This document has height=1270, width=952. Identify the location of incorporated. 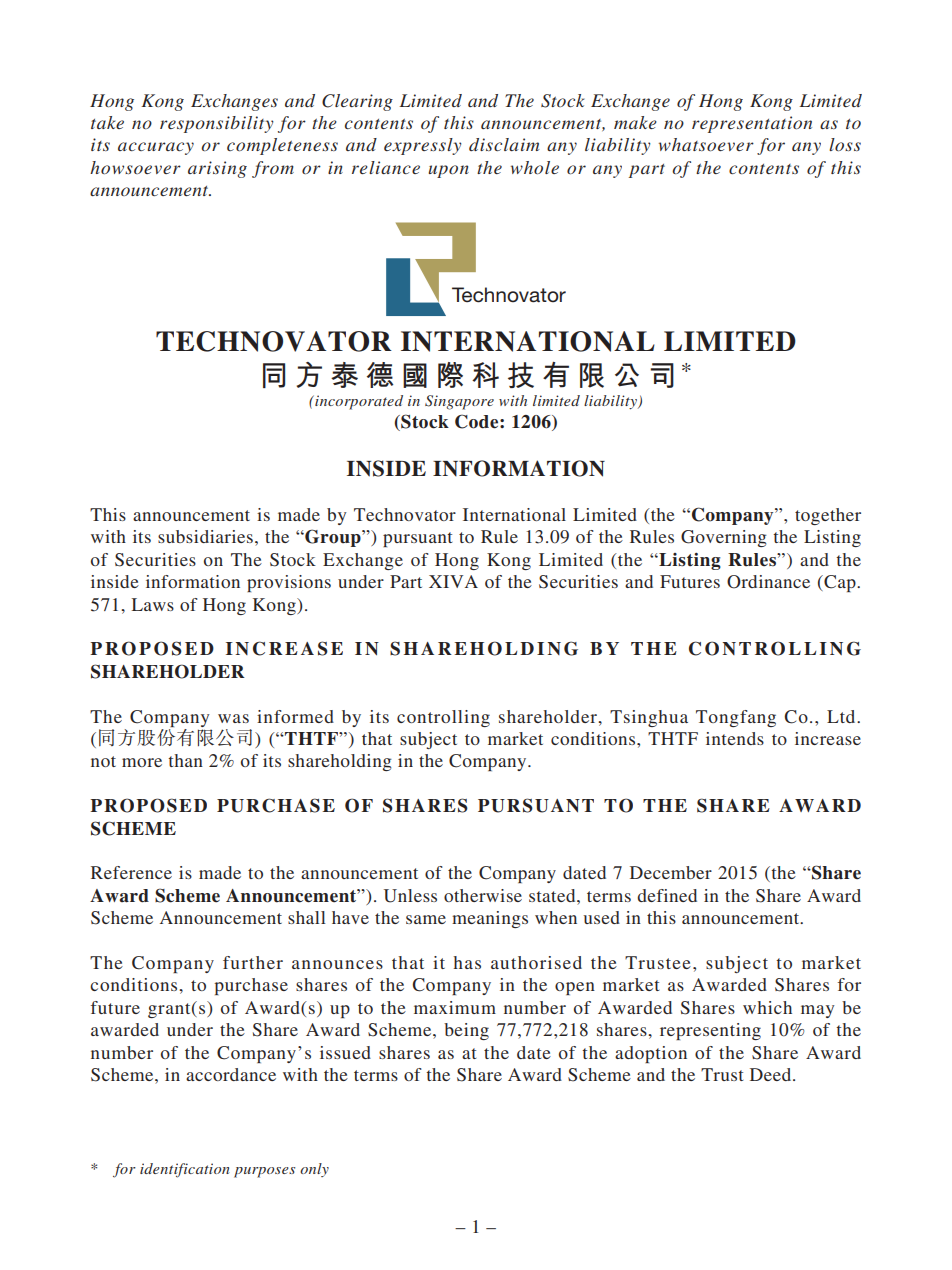
(358, 402).
